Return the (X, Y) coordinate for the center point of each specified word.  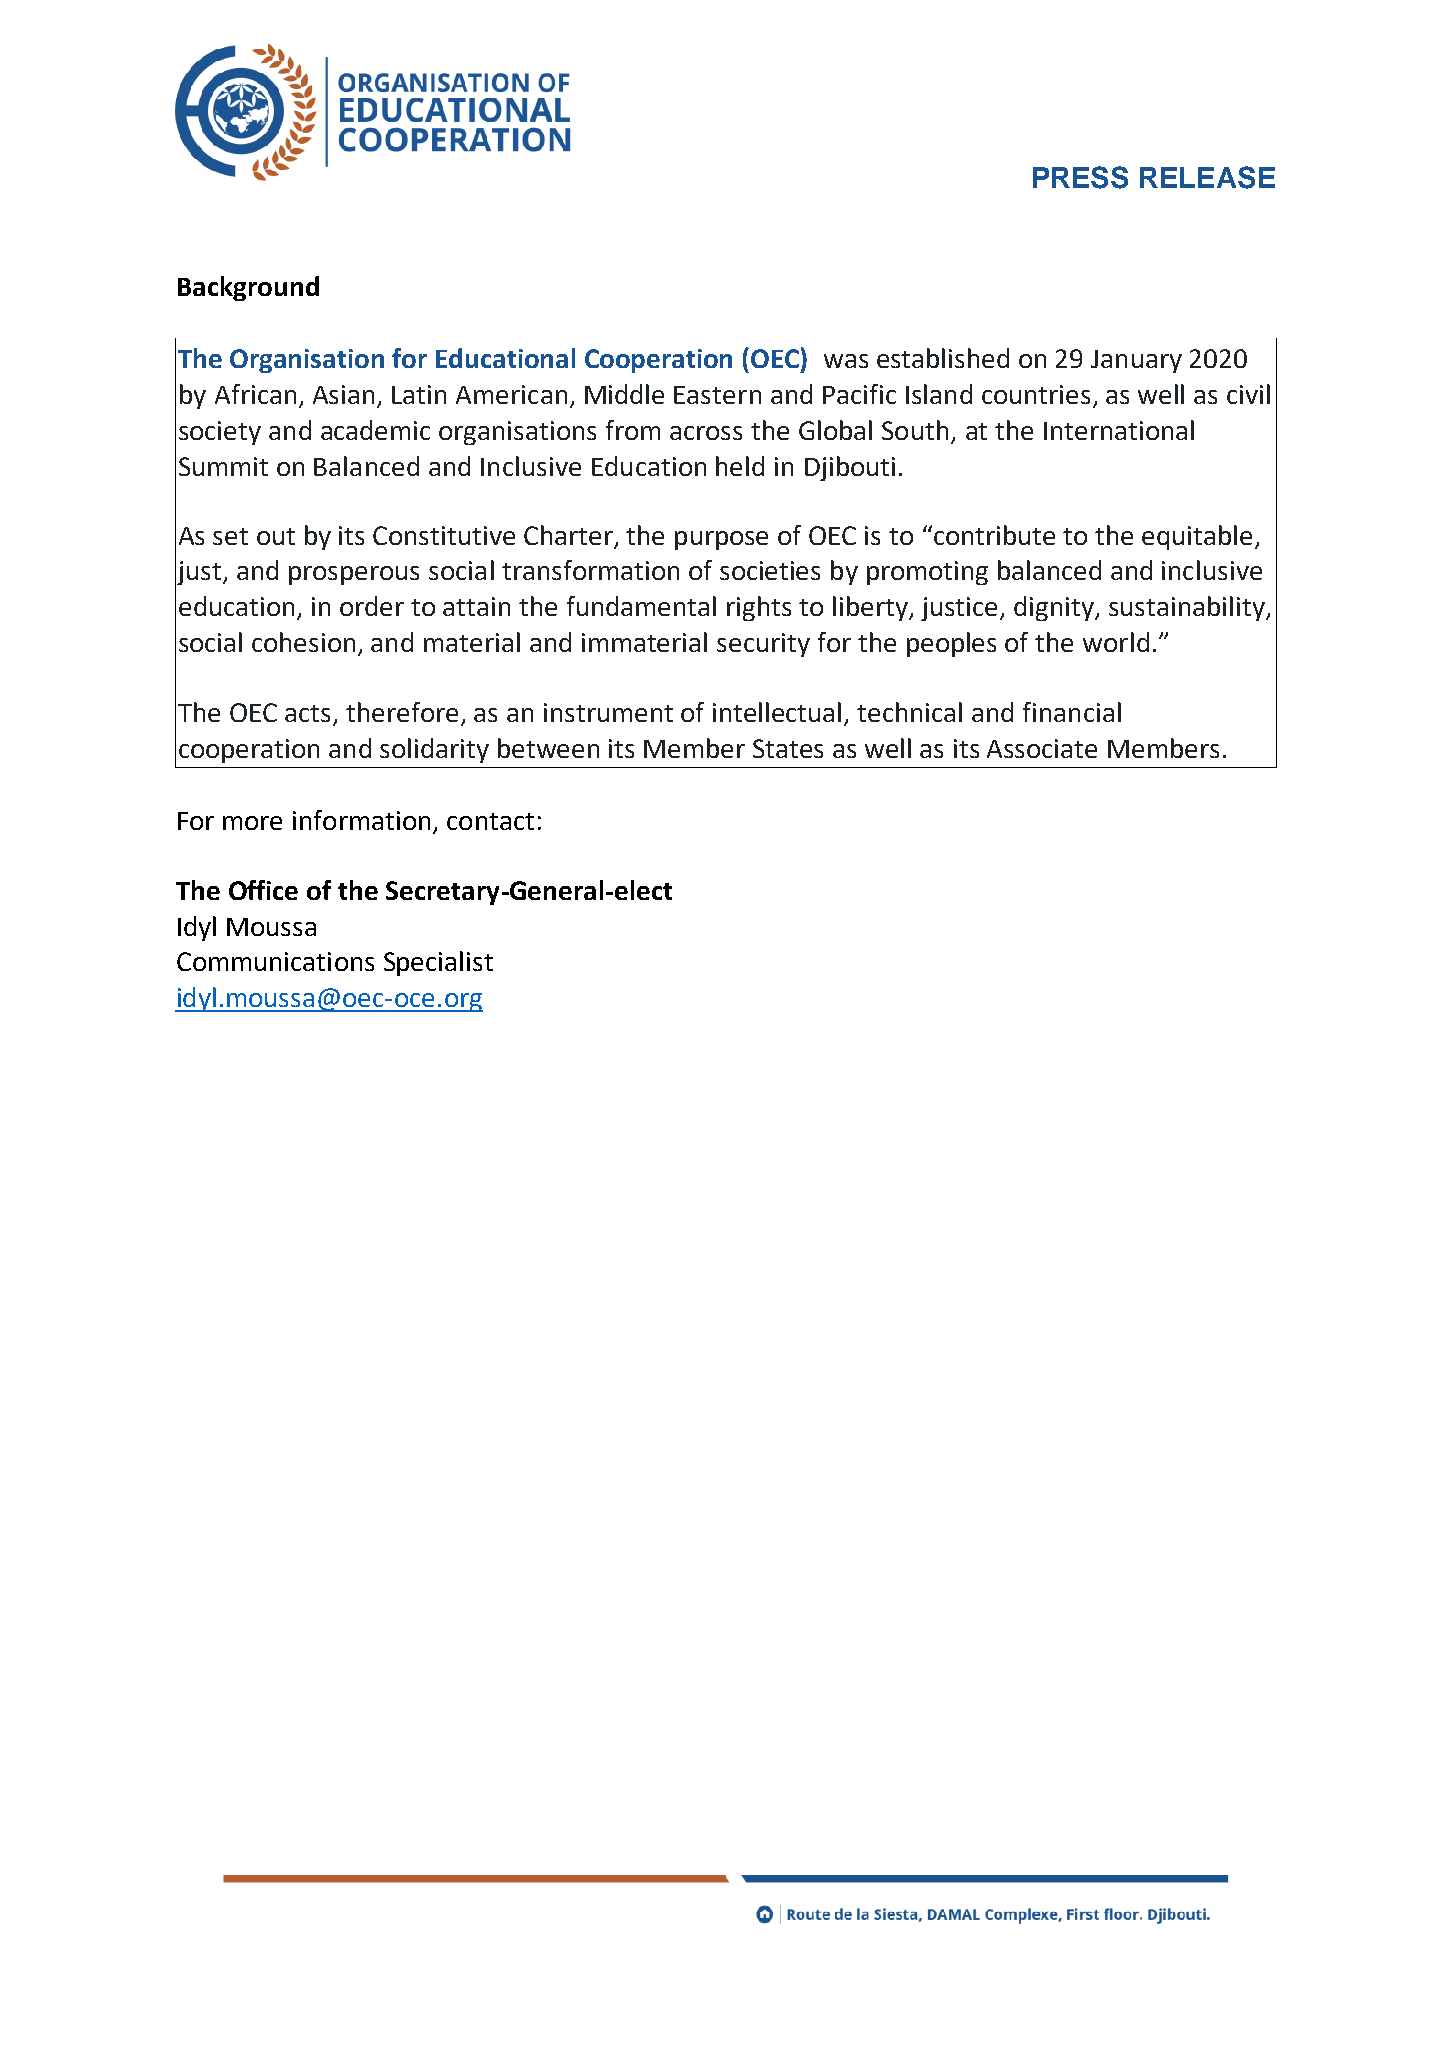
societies (770, 570)
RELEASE (1207, 177)
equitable (1197, 537)
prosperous (354, 575)
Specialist (438, 963)
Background (248, 288)
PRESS (1080, 177)
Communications (275, 961)
